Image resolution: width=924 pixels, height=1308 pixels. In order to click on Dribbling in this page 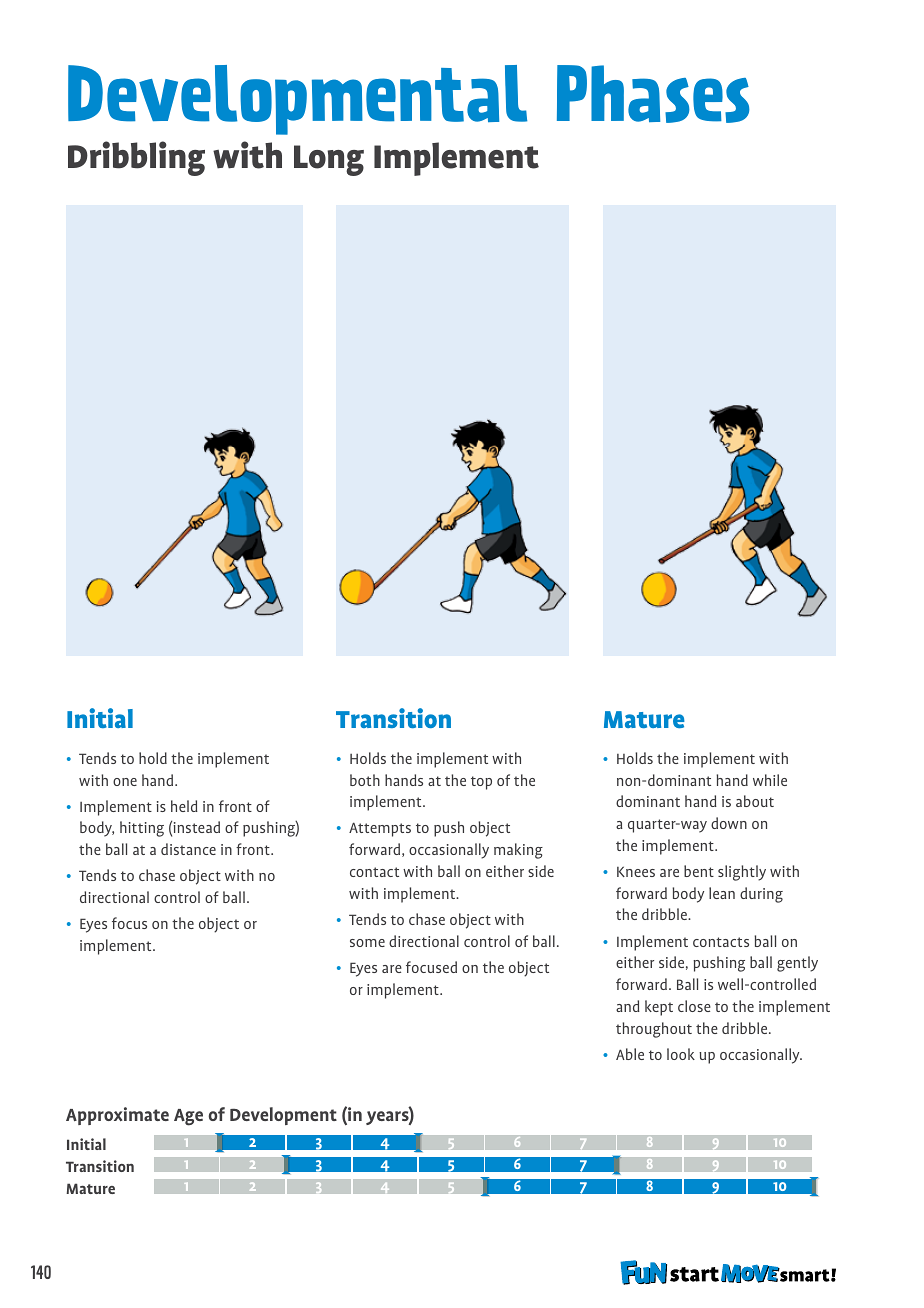, I will do `click(136, 158)`.
